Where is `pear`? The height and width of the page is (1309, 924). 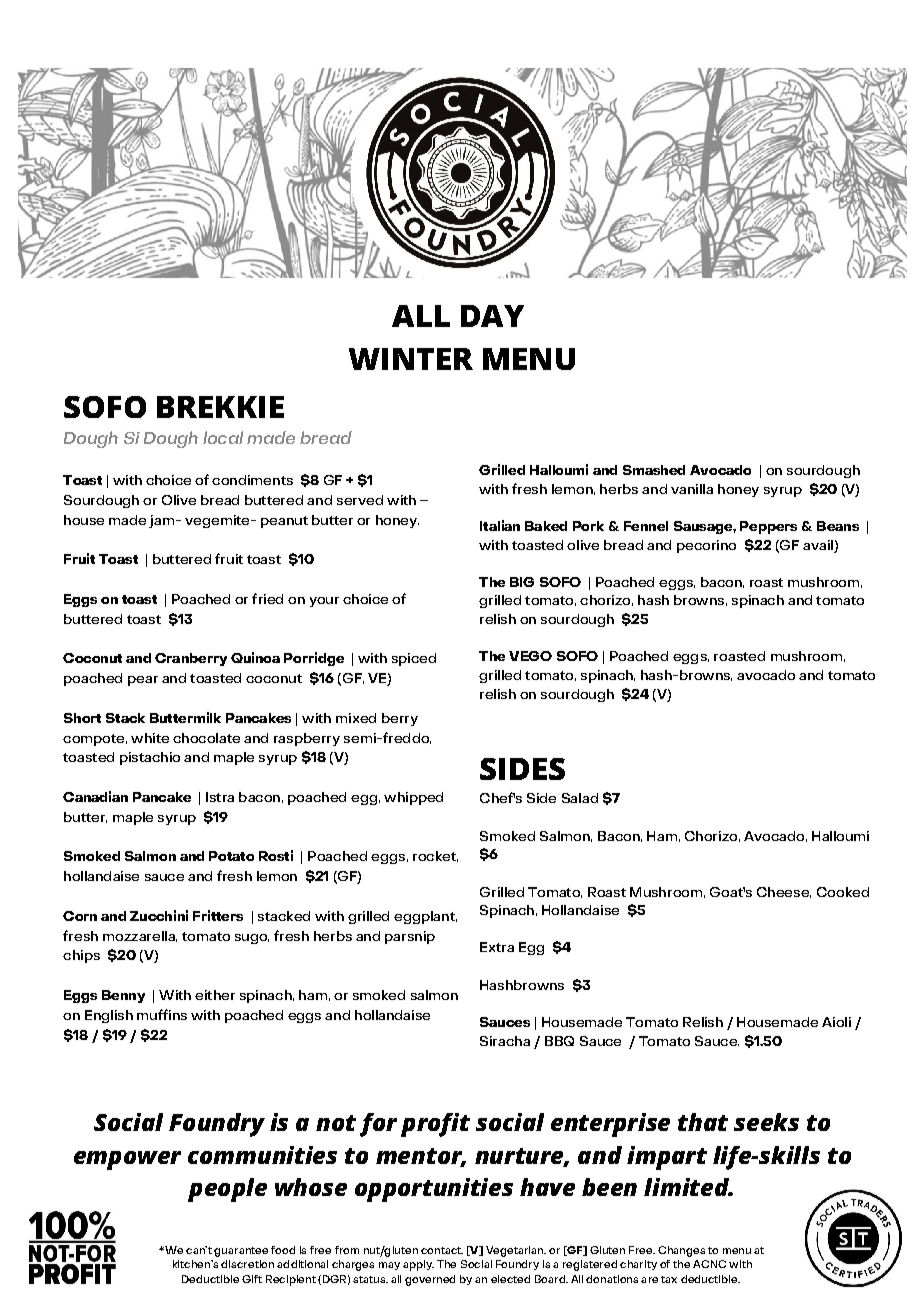
pear is located at coordinates (143, 681).
